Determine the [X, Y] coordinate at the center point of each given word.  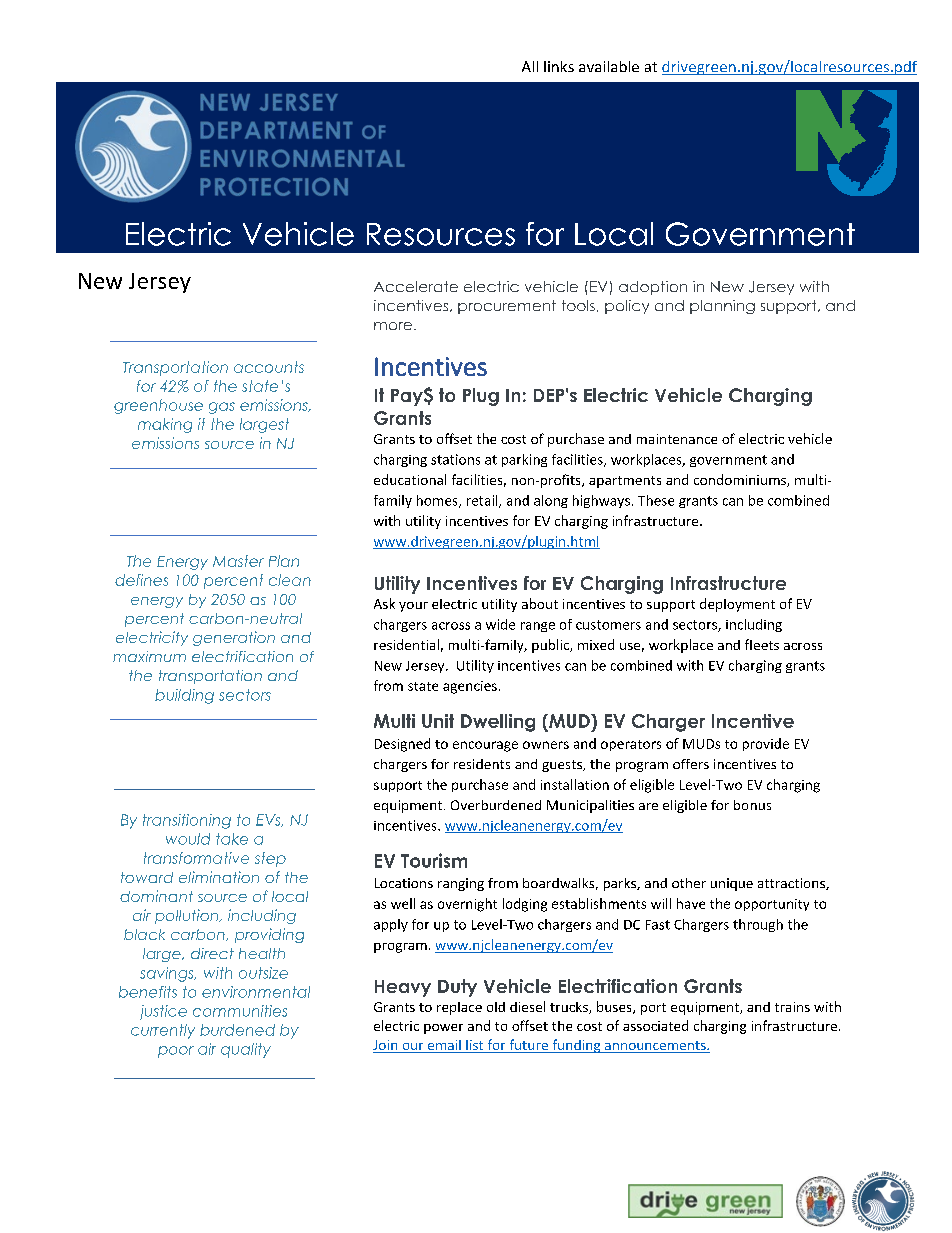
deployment [737, 605]
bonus [752, 805]
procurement [507, 307]
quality [246, 1050]
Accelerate [416, 286]
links [559, 66]
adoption [653, 288]
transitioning [187, 821]
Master [238, 561]
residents [482, 764]
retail [483, 501]
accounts [269, 367]
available [609, 66]
